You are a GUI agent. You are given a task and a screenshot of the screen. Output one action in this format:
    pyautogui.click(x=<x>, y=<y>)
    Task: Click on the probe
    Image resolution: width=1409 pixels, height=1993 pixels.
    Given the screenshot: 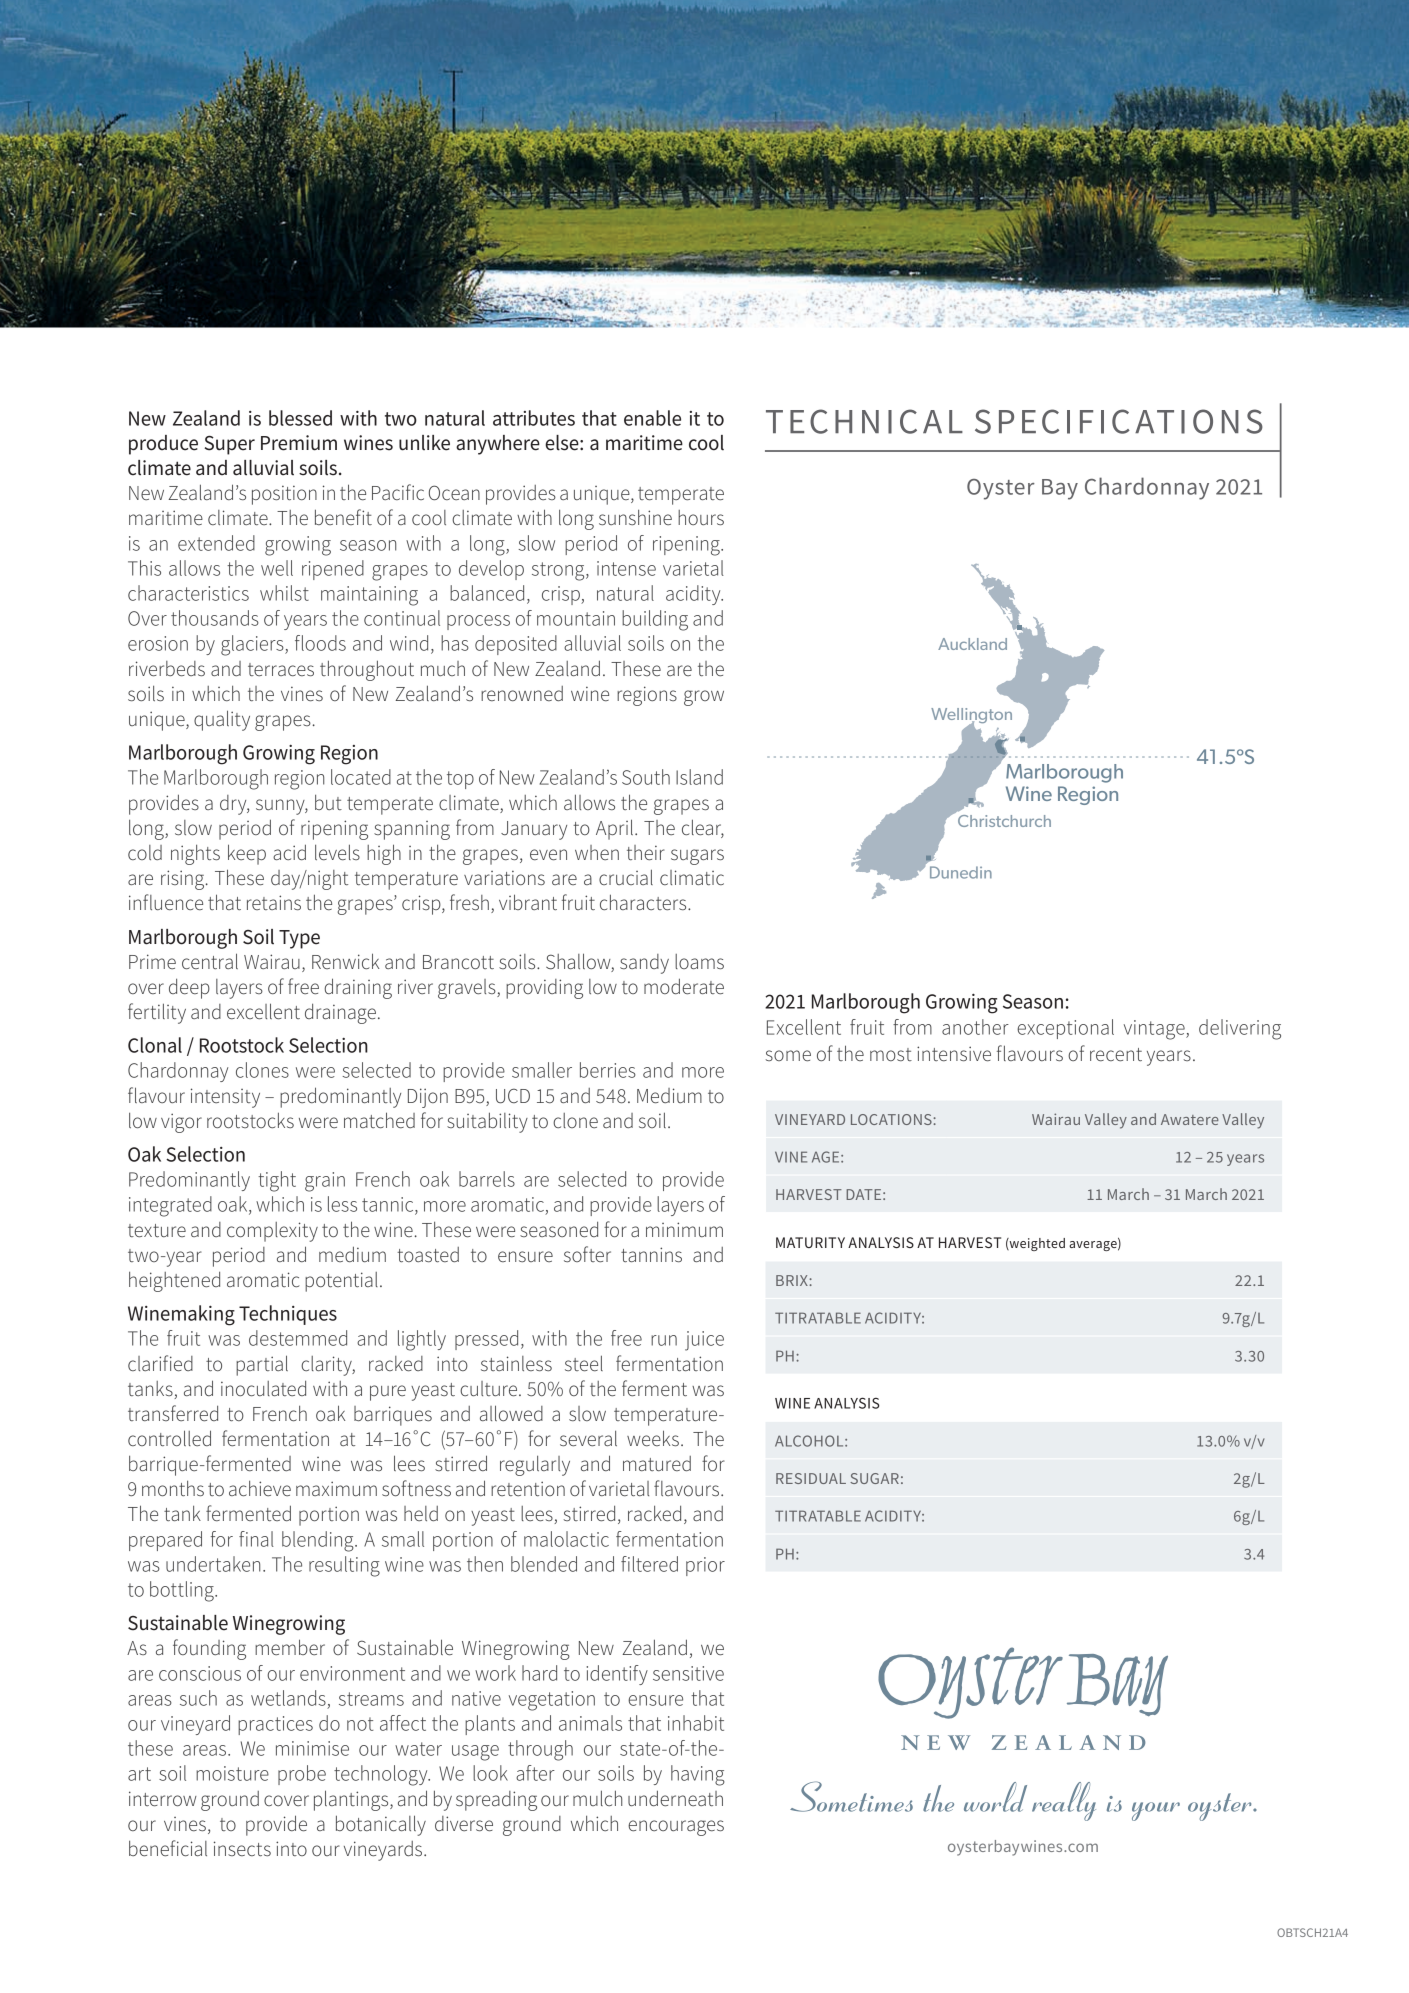 What is the action you would take?
    pyautogui.click(x=302, y=1775)
